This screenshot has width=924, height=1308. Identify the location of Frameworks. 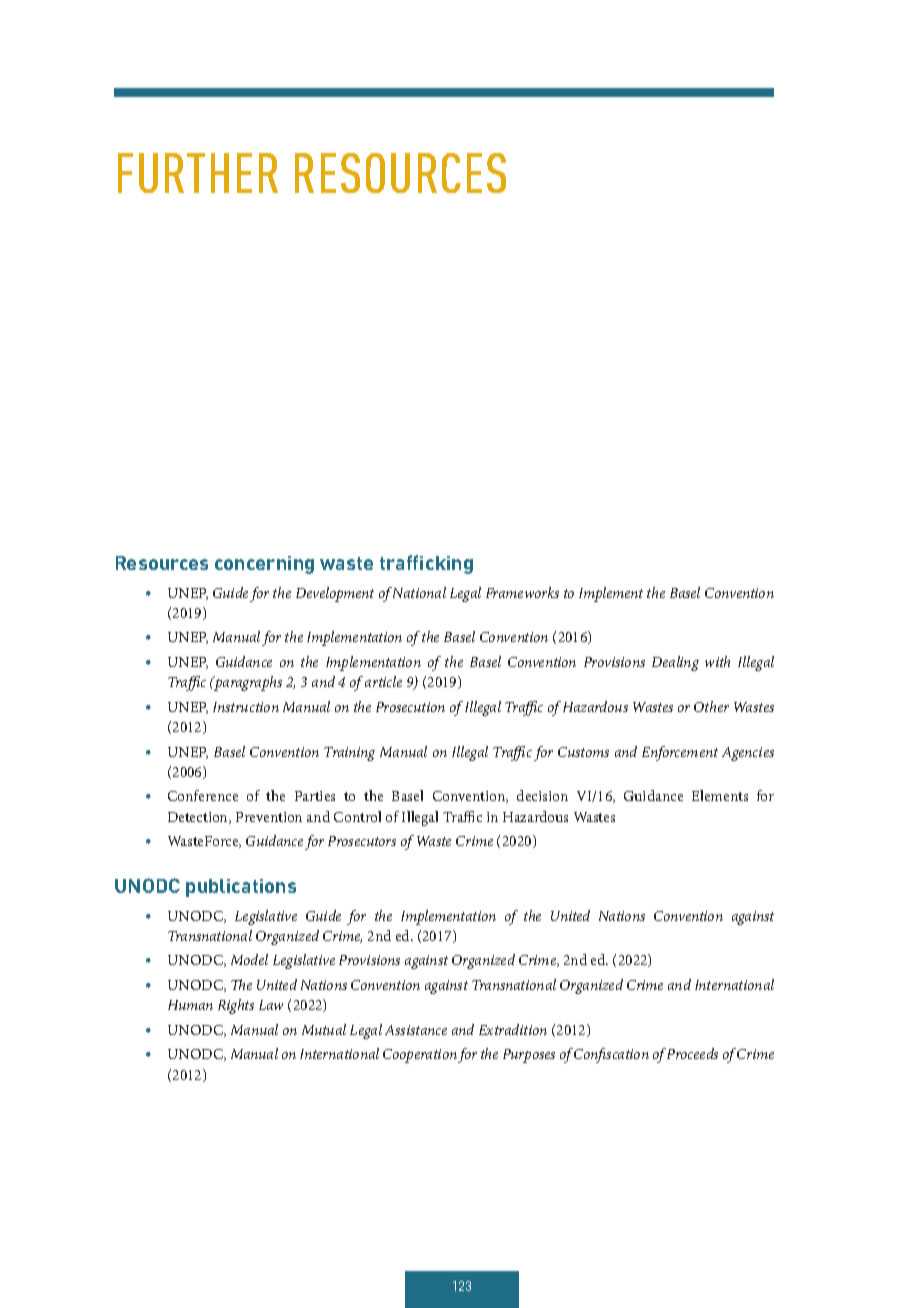
(522, 592).
